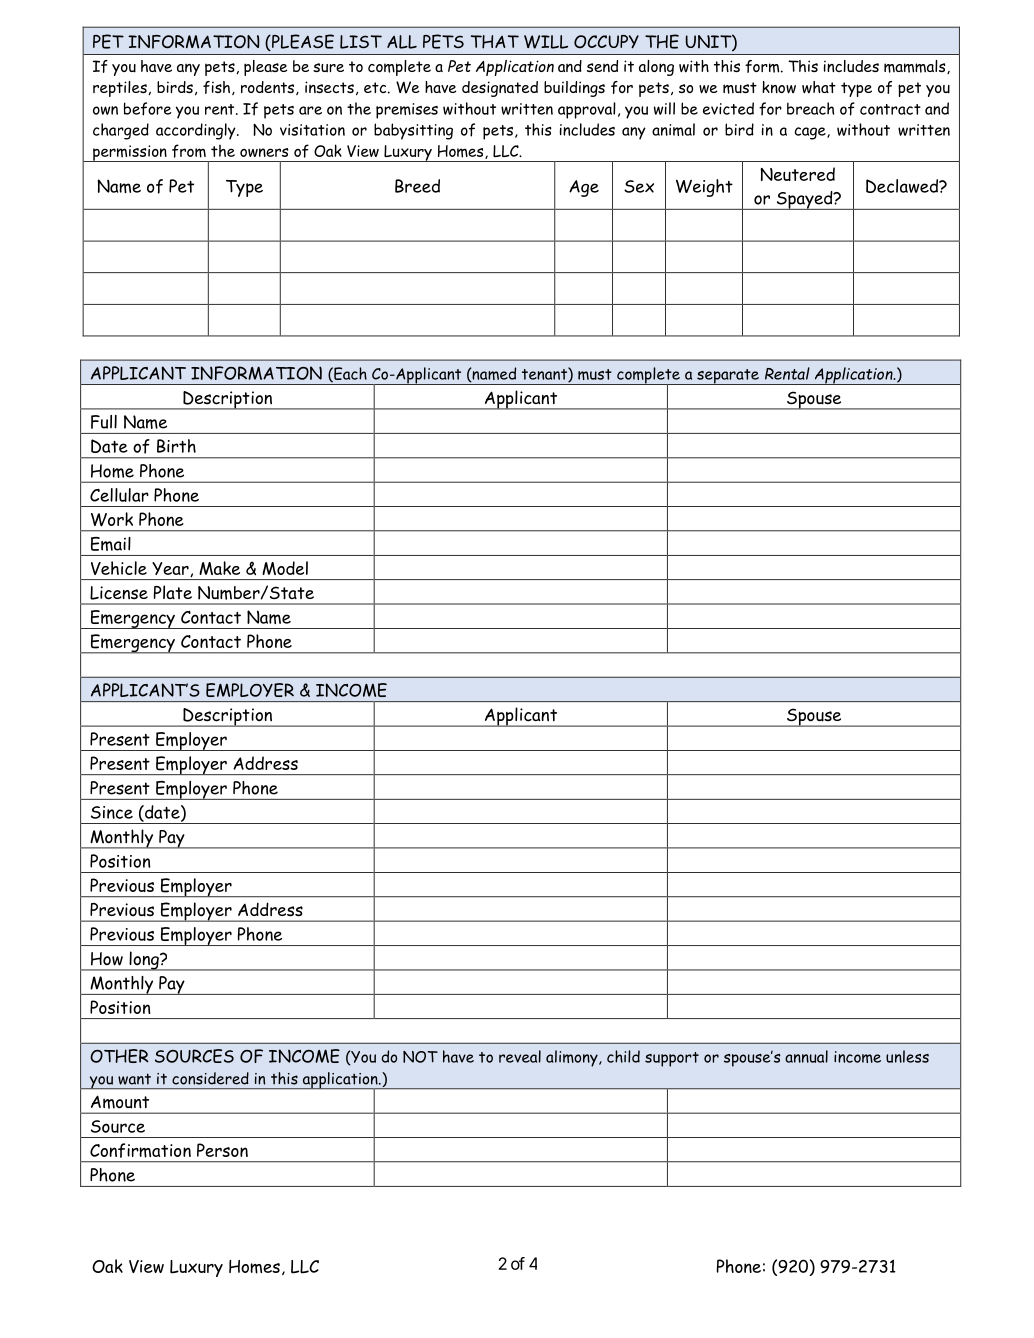 This document has width=1034, height=1338. What do you see at coordinates (173, 592) in the document?
I see `Plate` at bounding box center [173, 592].
